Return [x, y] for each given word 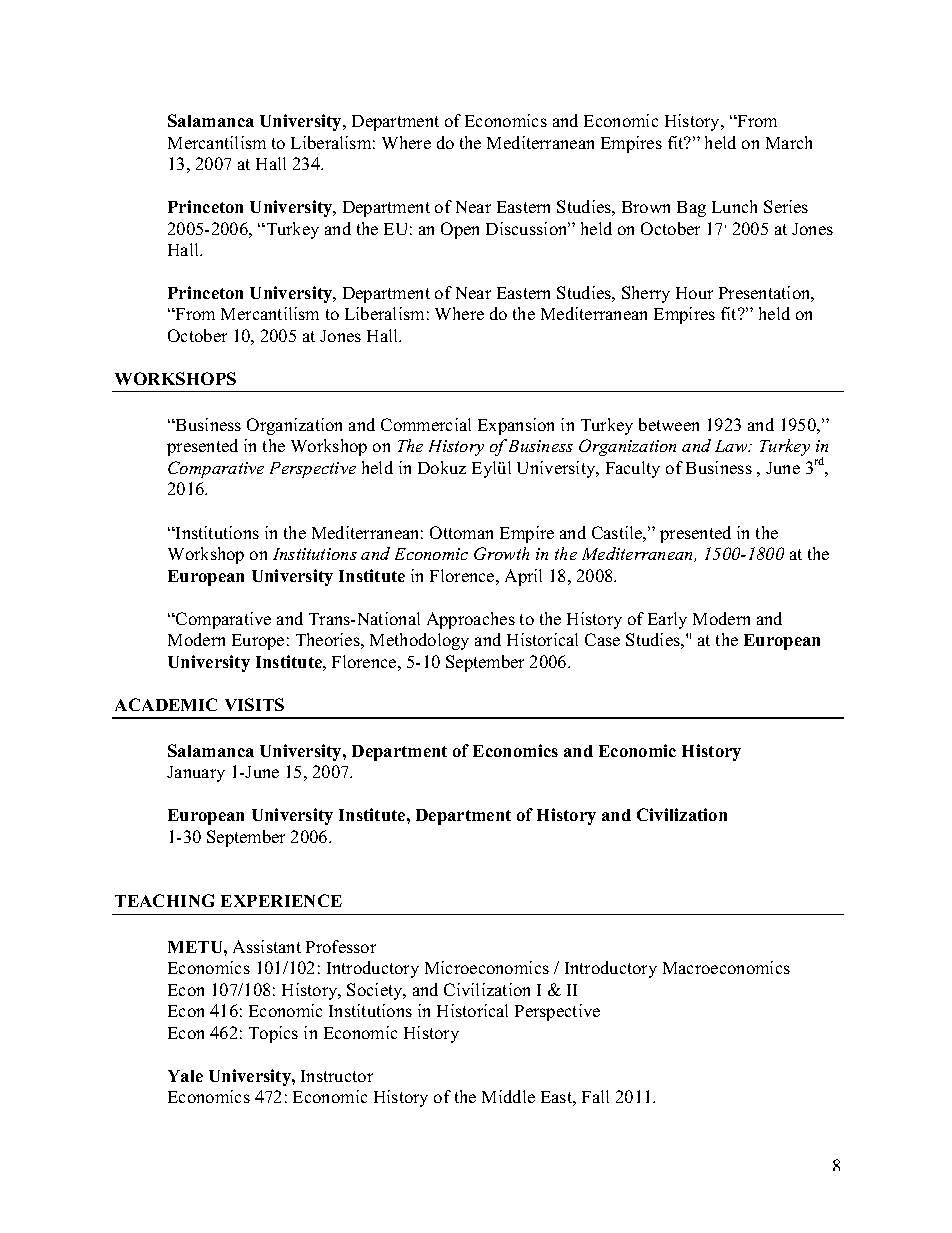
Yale [185, 1076]
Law [732, 446]
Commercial [426, 424]
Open [460, 230]
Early [667, 620]
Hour [694, 293]
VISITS [254, 704]
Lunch [734, 206]
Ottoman [461, 532]
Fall [595, 1096]
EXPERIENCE [281, 900]
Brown [646, 207]
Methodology [419, 641]
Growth [501, 553]
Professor [341, 946]
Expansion [516, 426]
